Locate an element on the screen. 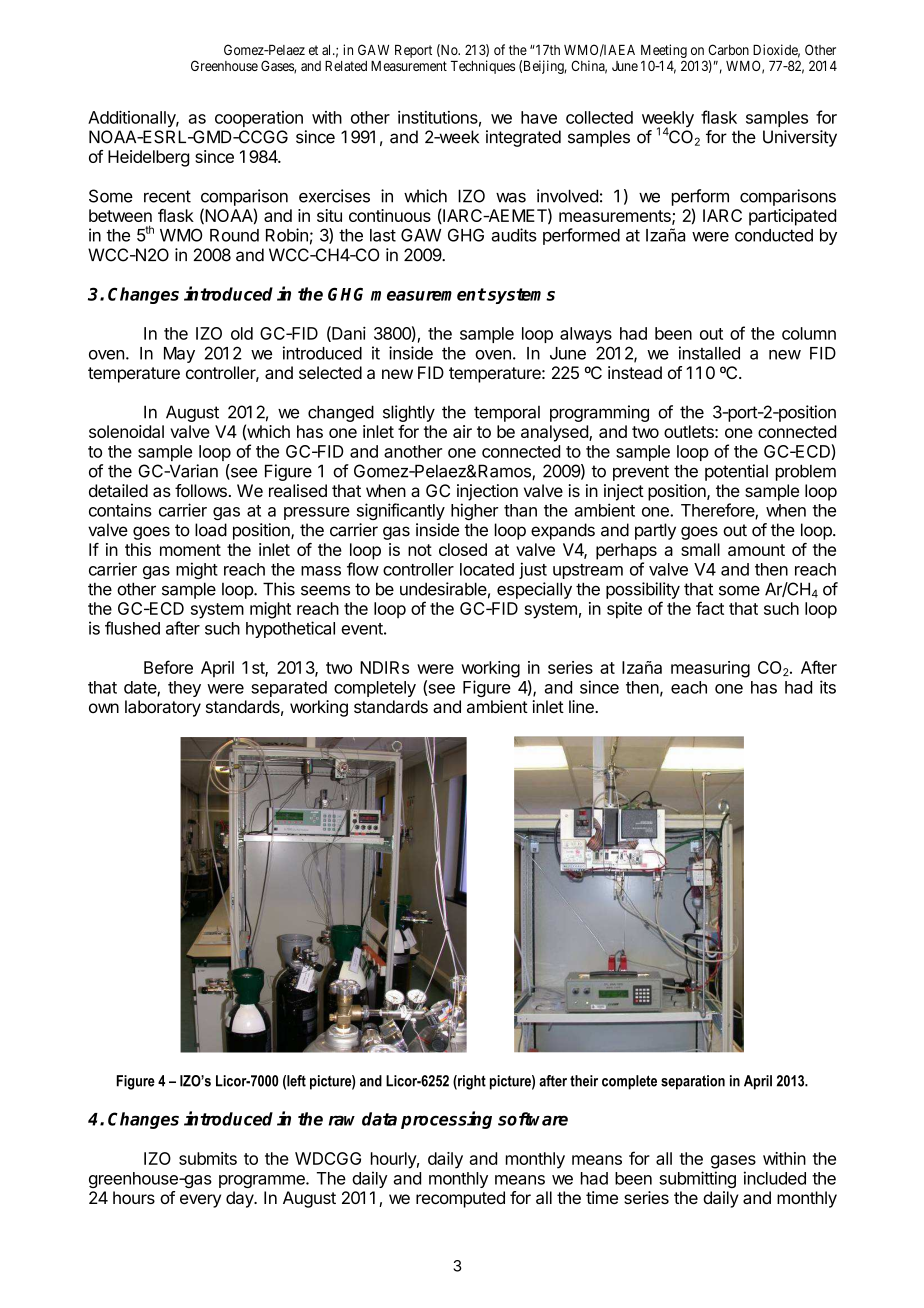 Image resolution: width=924 pixels, height=1308 pixels. May is located at coordinates (179, 355).
